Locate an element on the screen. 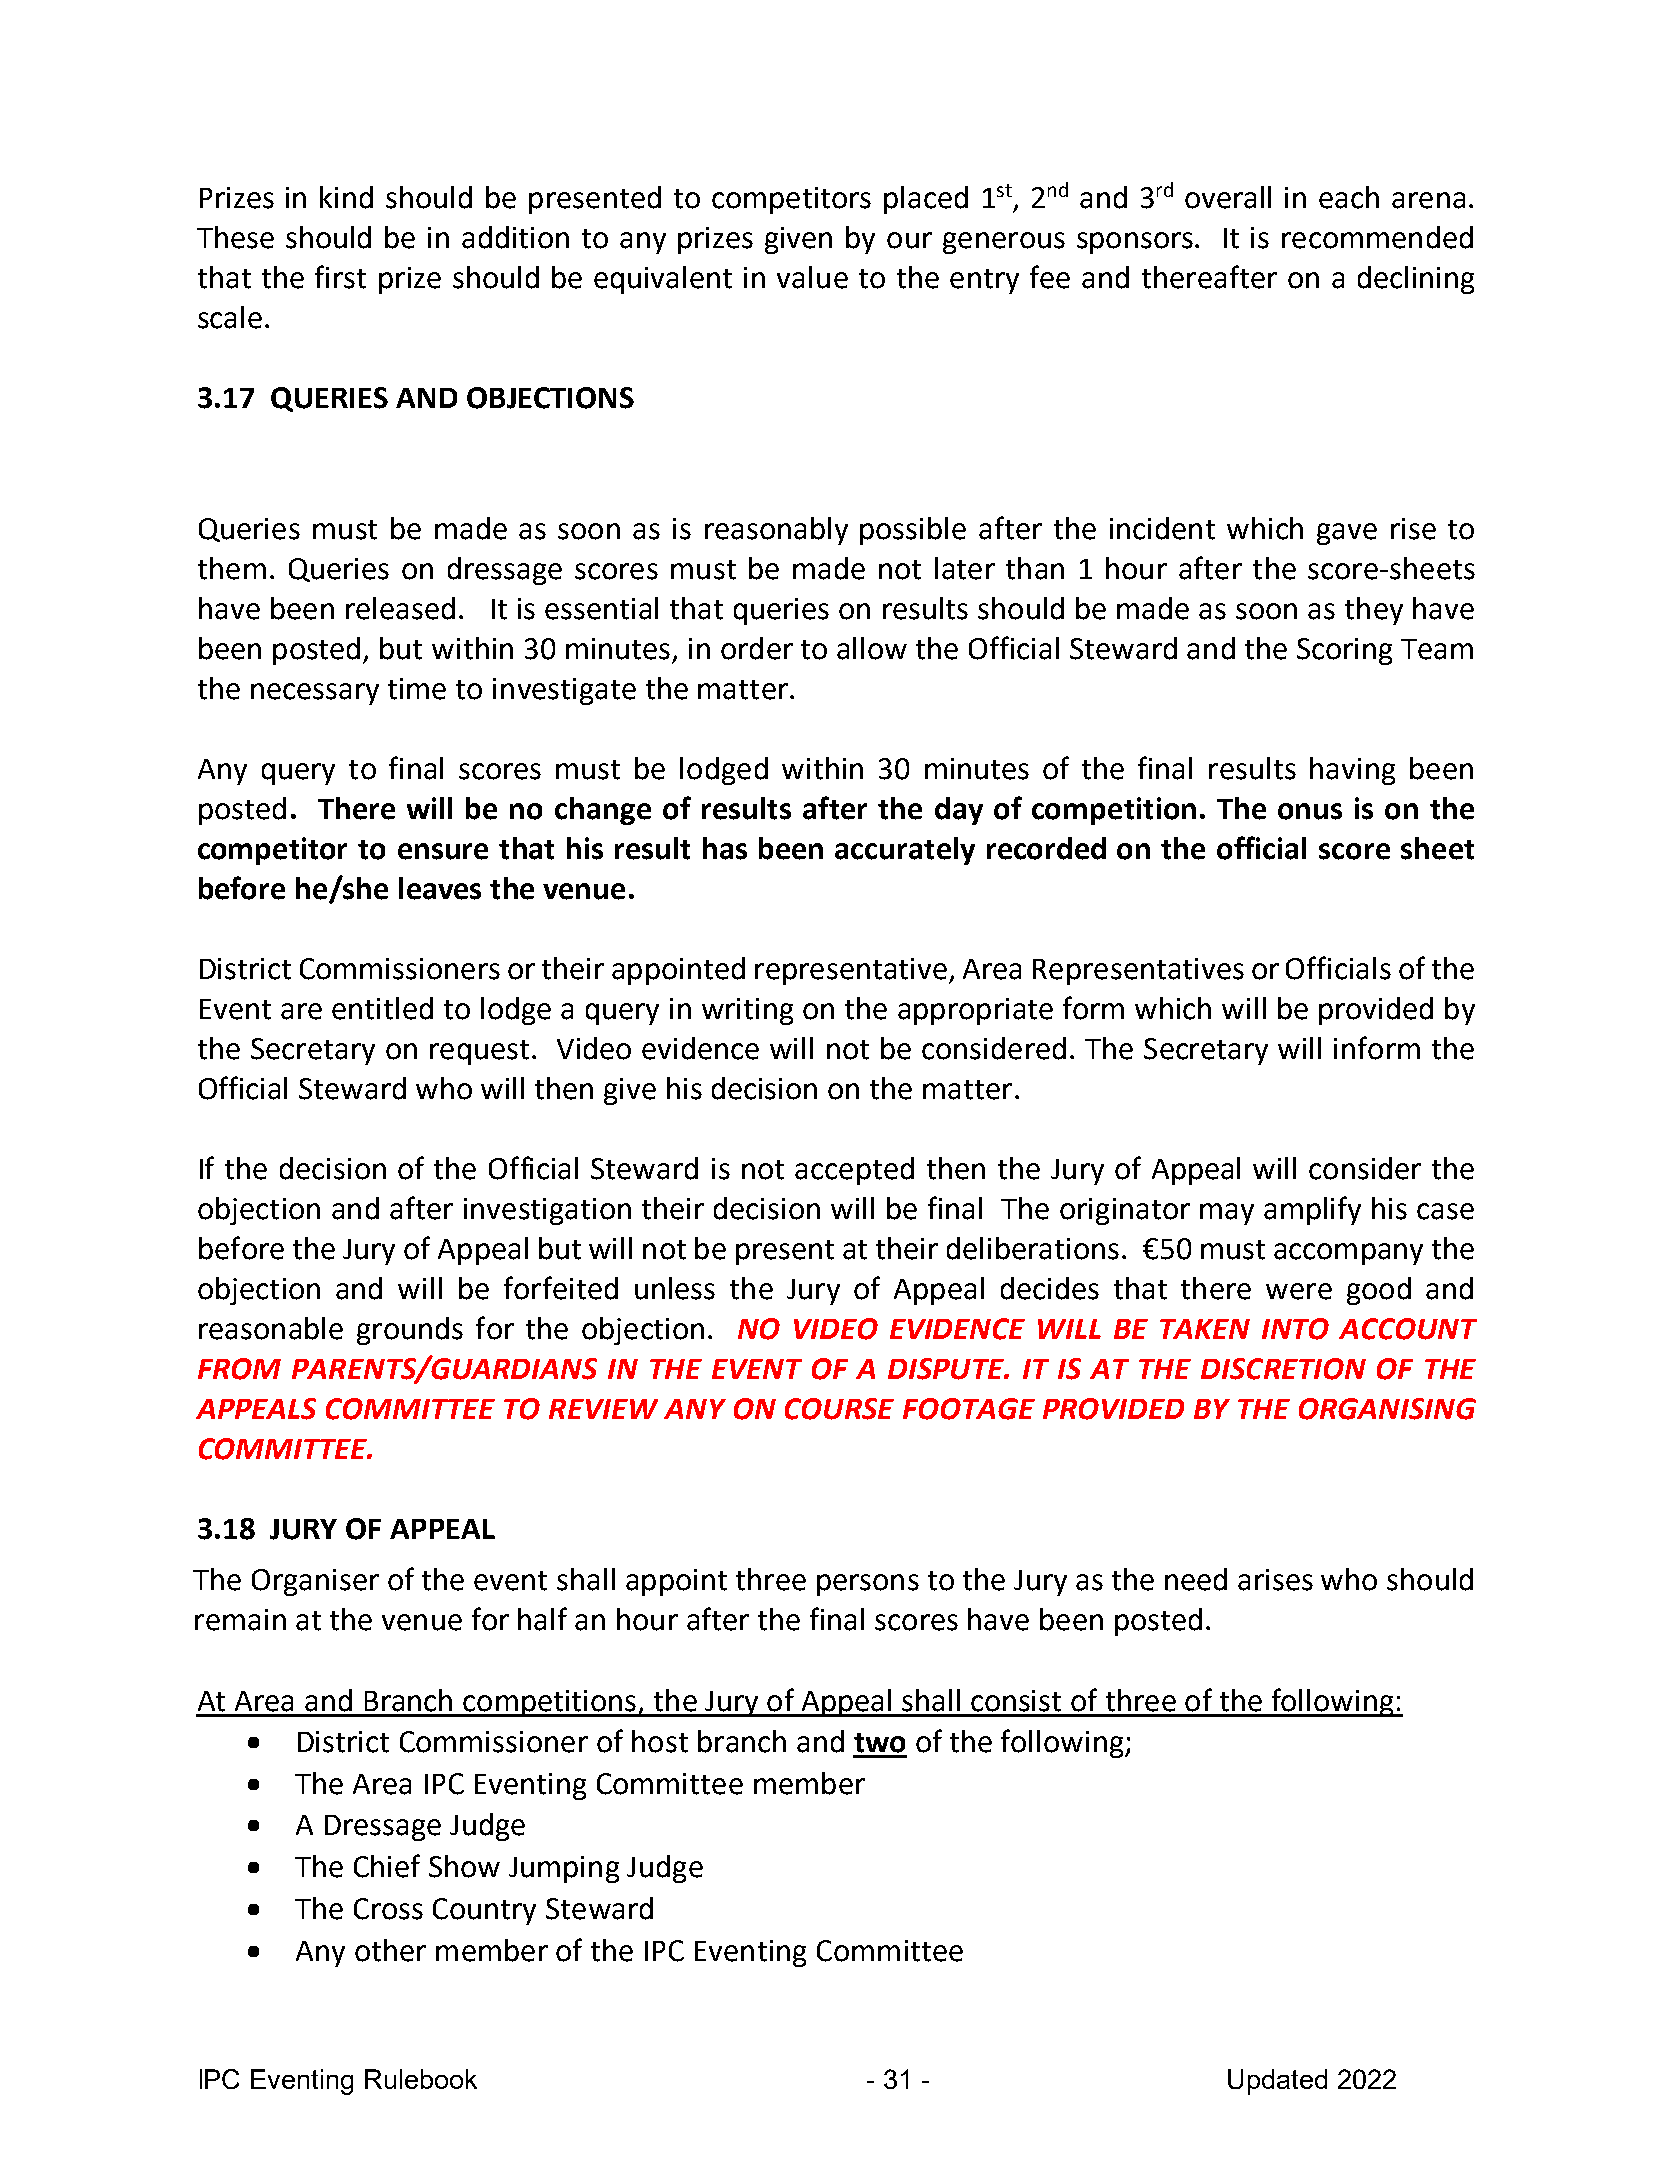  amplify is located at coordinates (1312, 1210).
